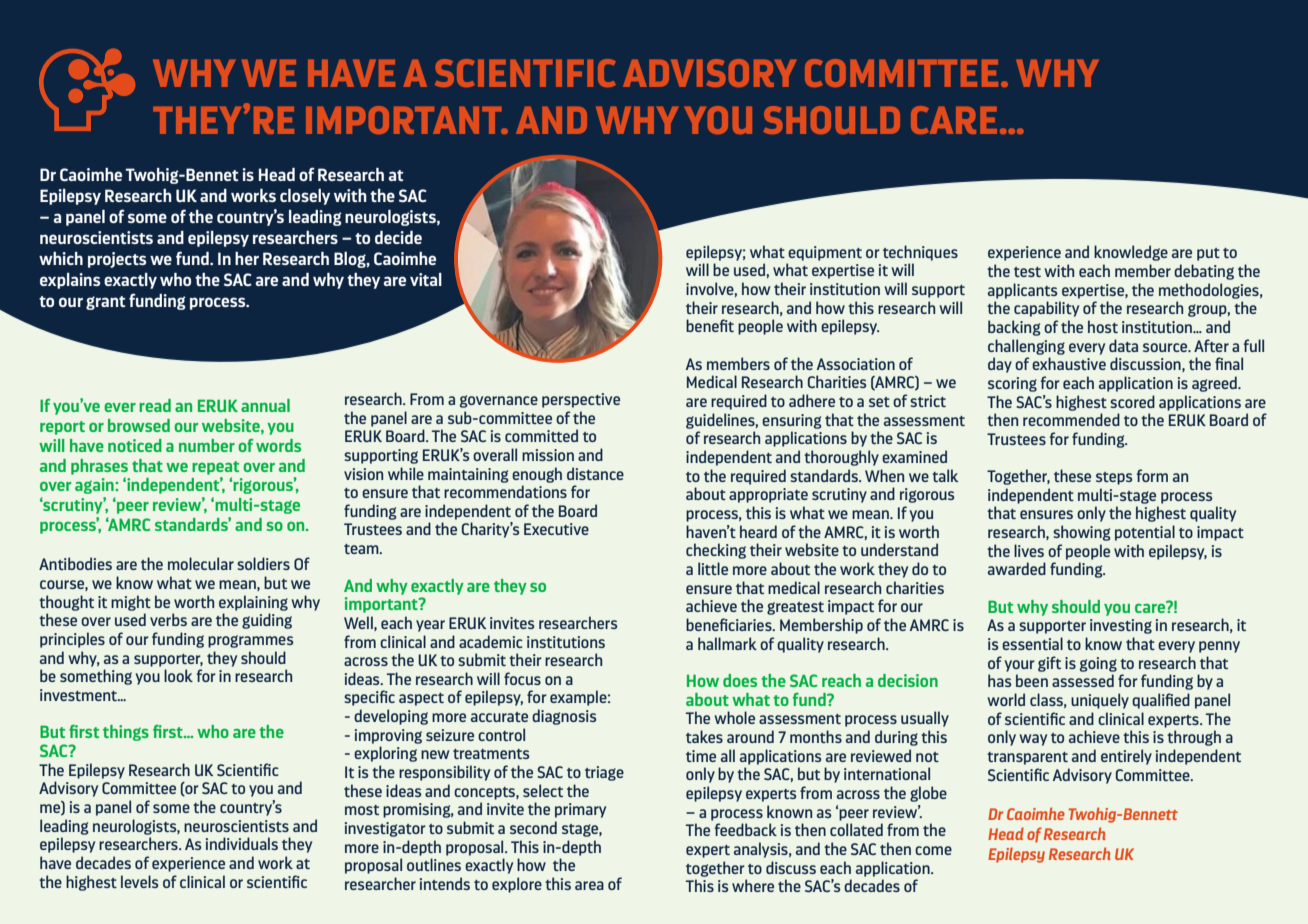  I want to click on read, so click(155, 405).
